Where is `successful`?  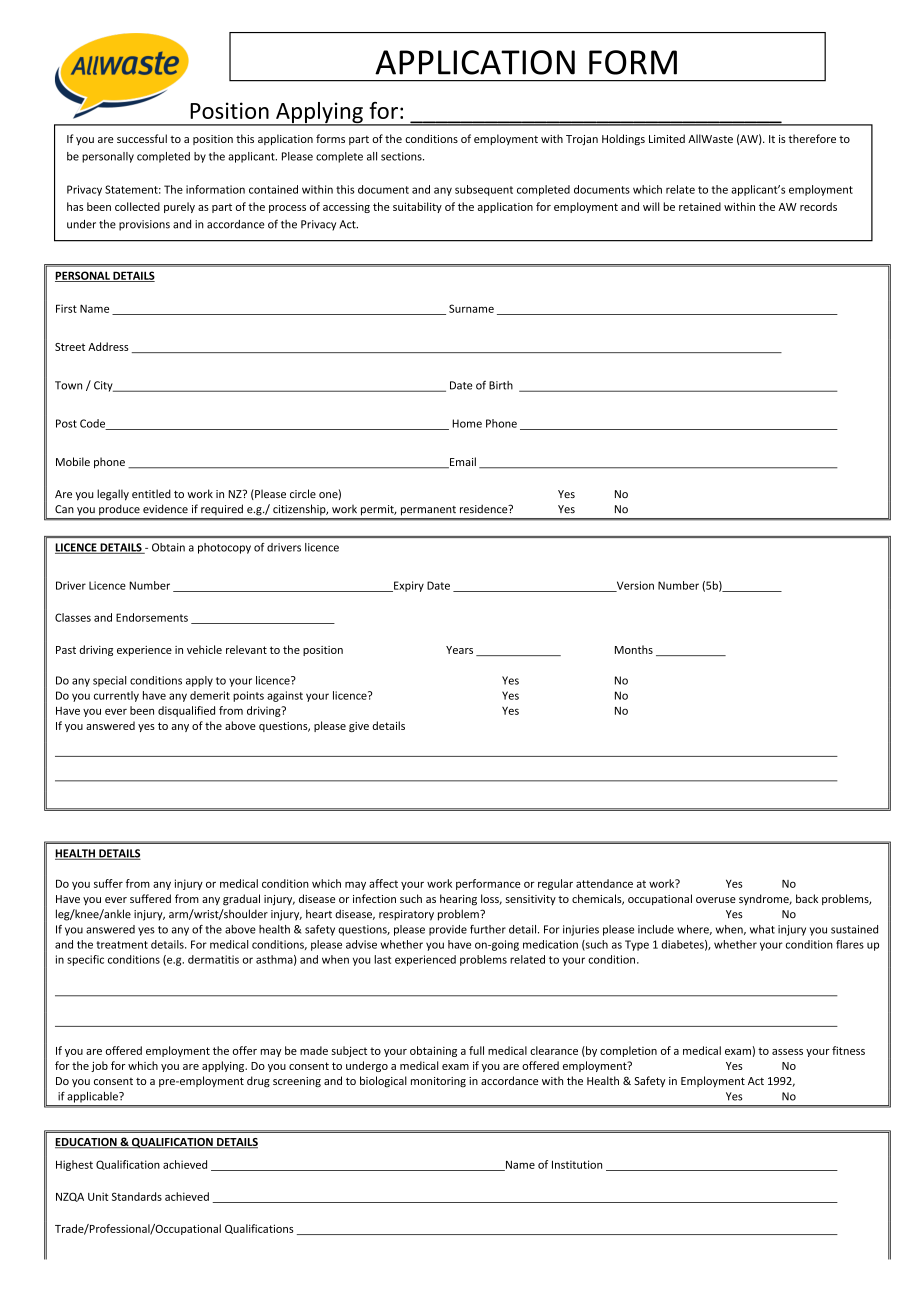
successful is located at coordinates (142, 138).
